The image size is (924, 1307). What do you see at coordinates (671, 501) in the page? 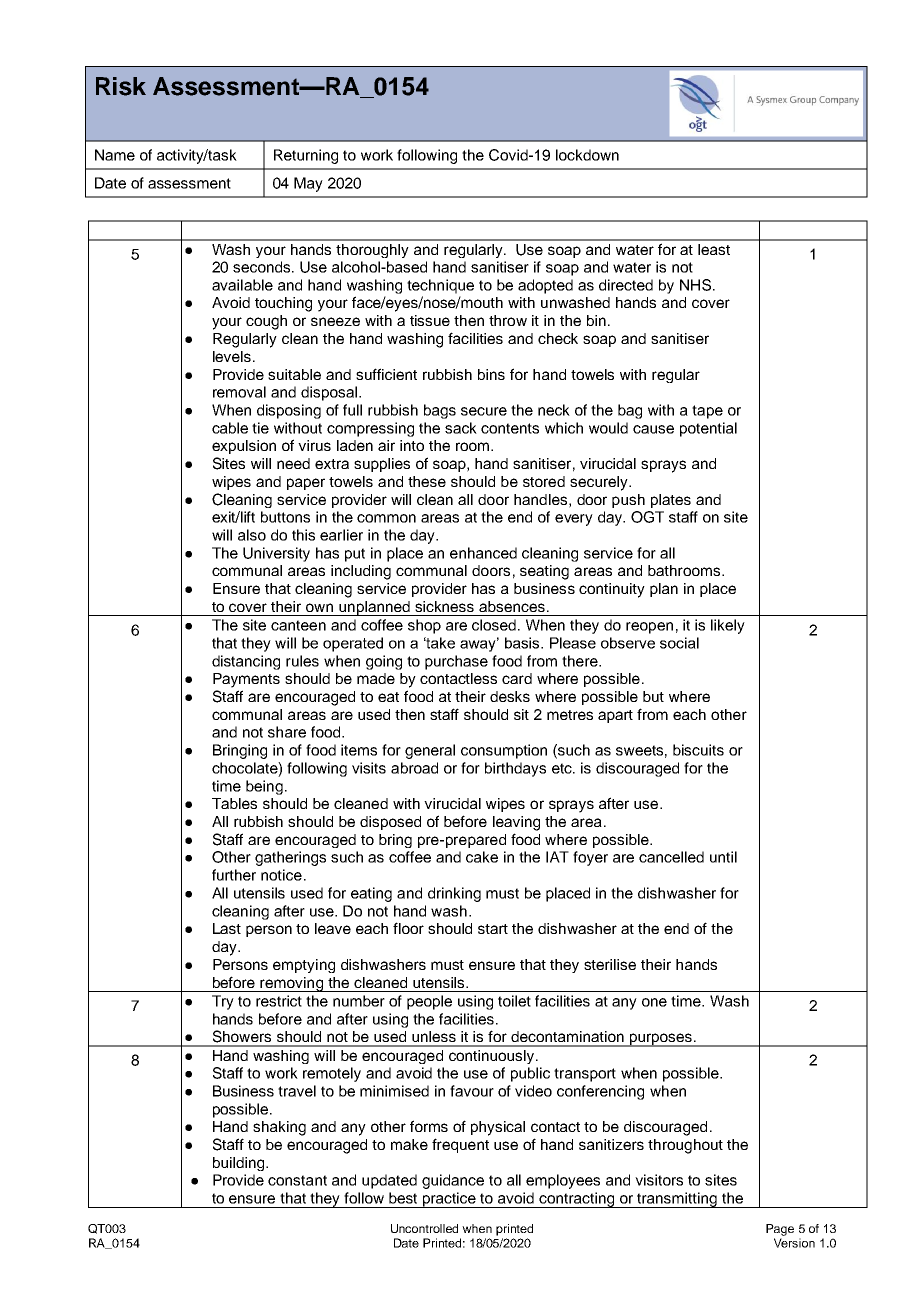
I see `plates` at bounding box center [671, 501].
